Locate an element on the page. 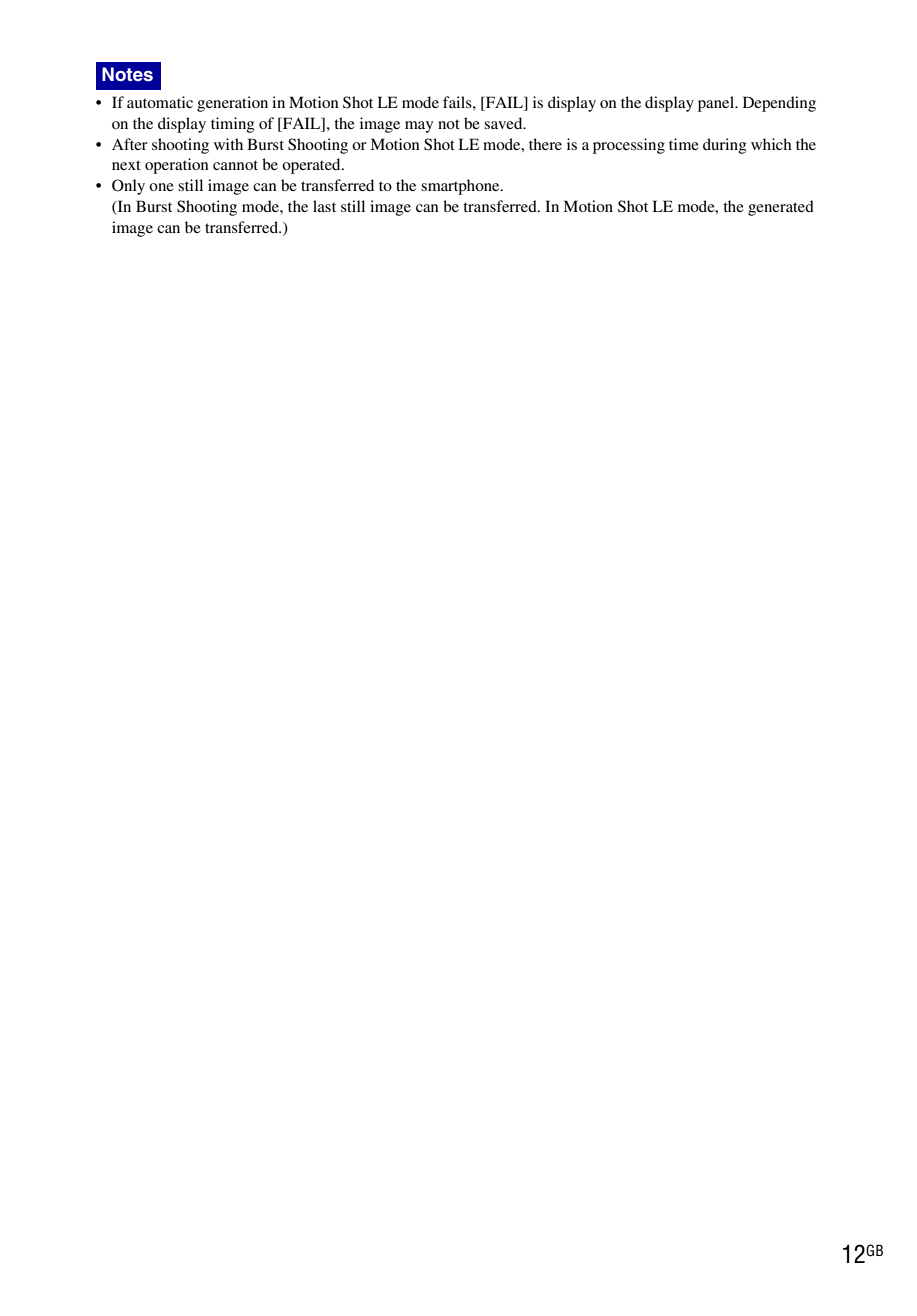 This page has width=917, height=1316. generation is located at coordinates (232, 104).
